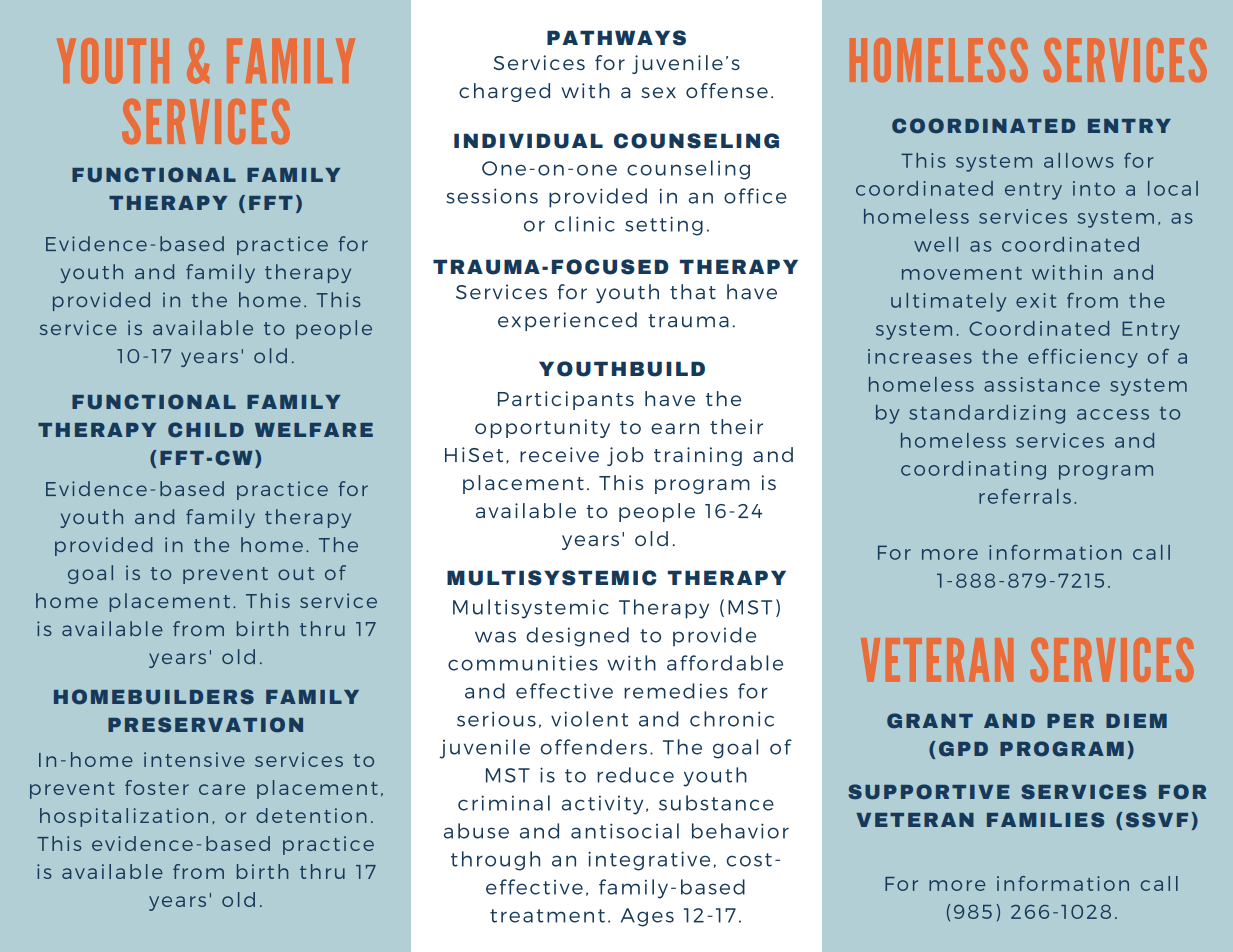  Describe the element at coordinates (567, 321) in the document. I see `experienced` at that location.
